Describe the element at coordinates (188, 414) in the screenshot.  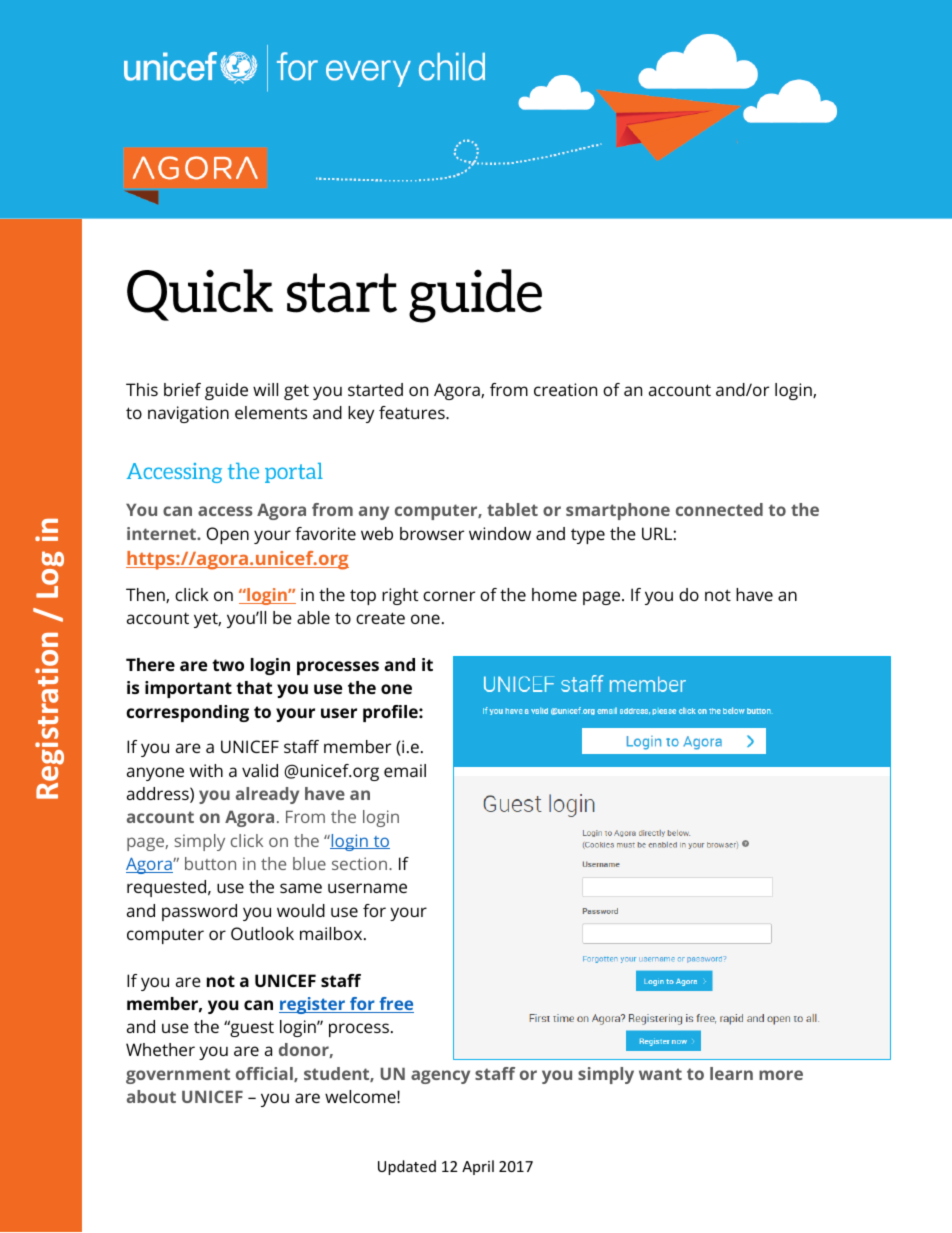
I see `navigation` at that location.
